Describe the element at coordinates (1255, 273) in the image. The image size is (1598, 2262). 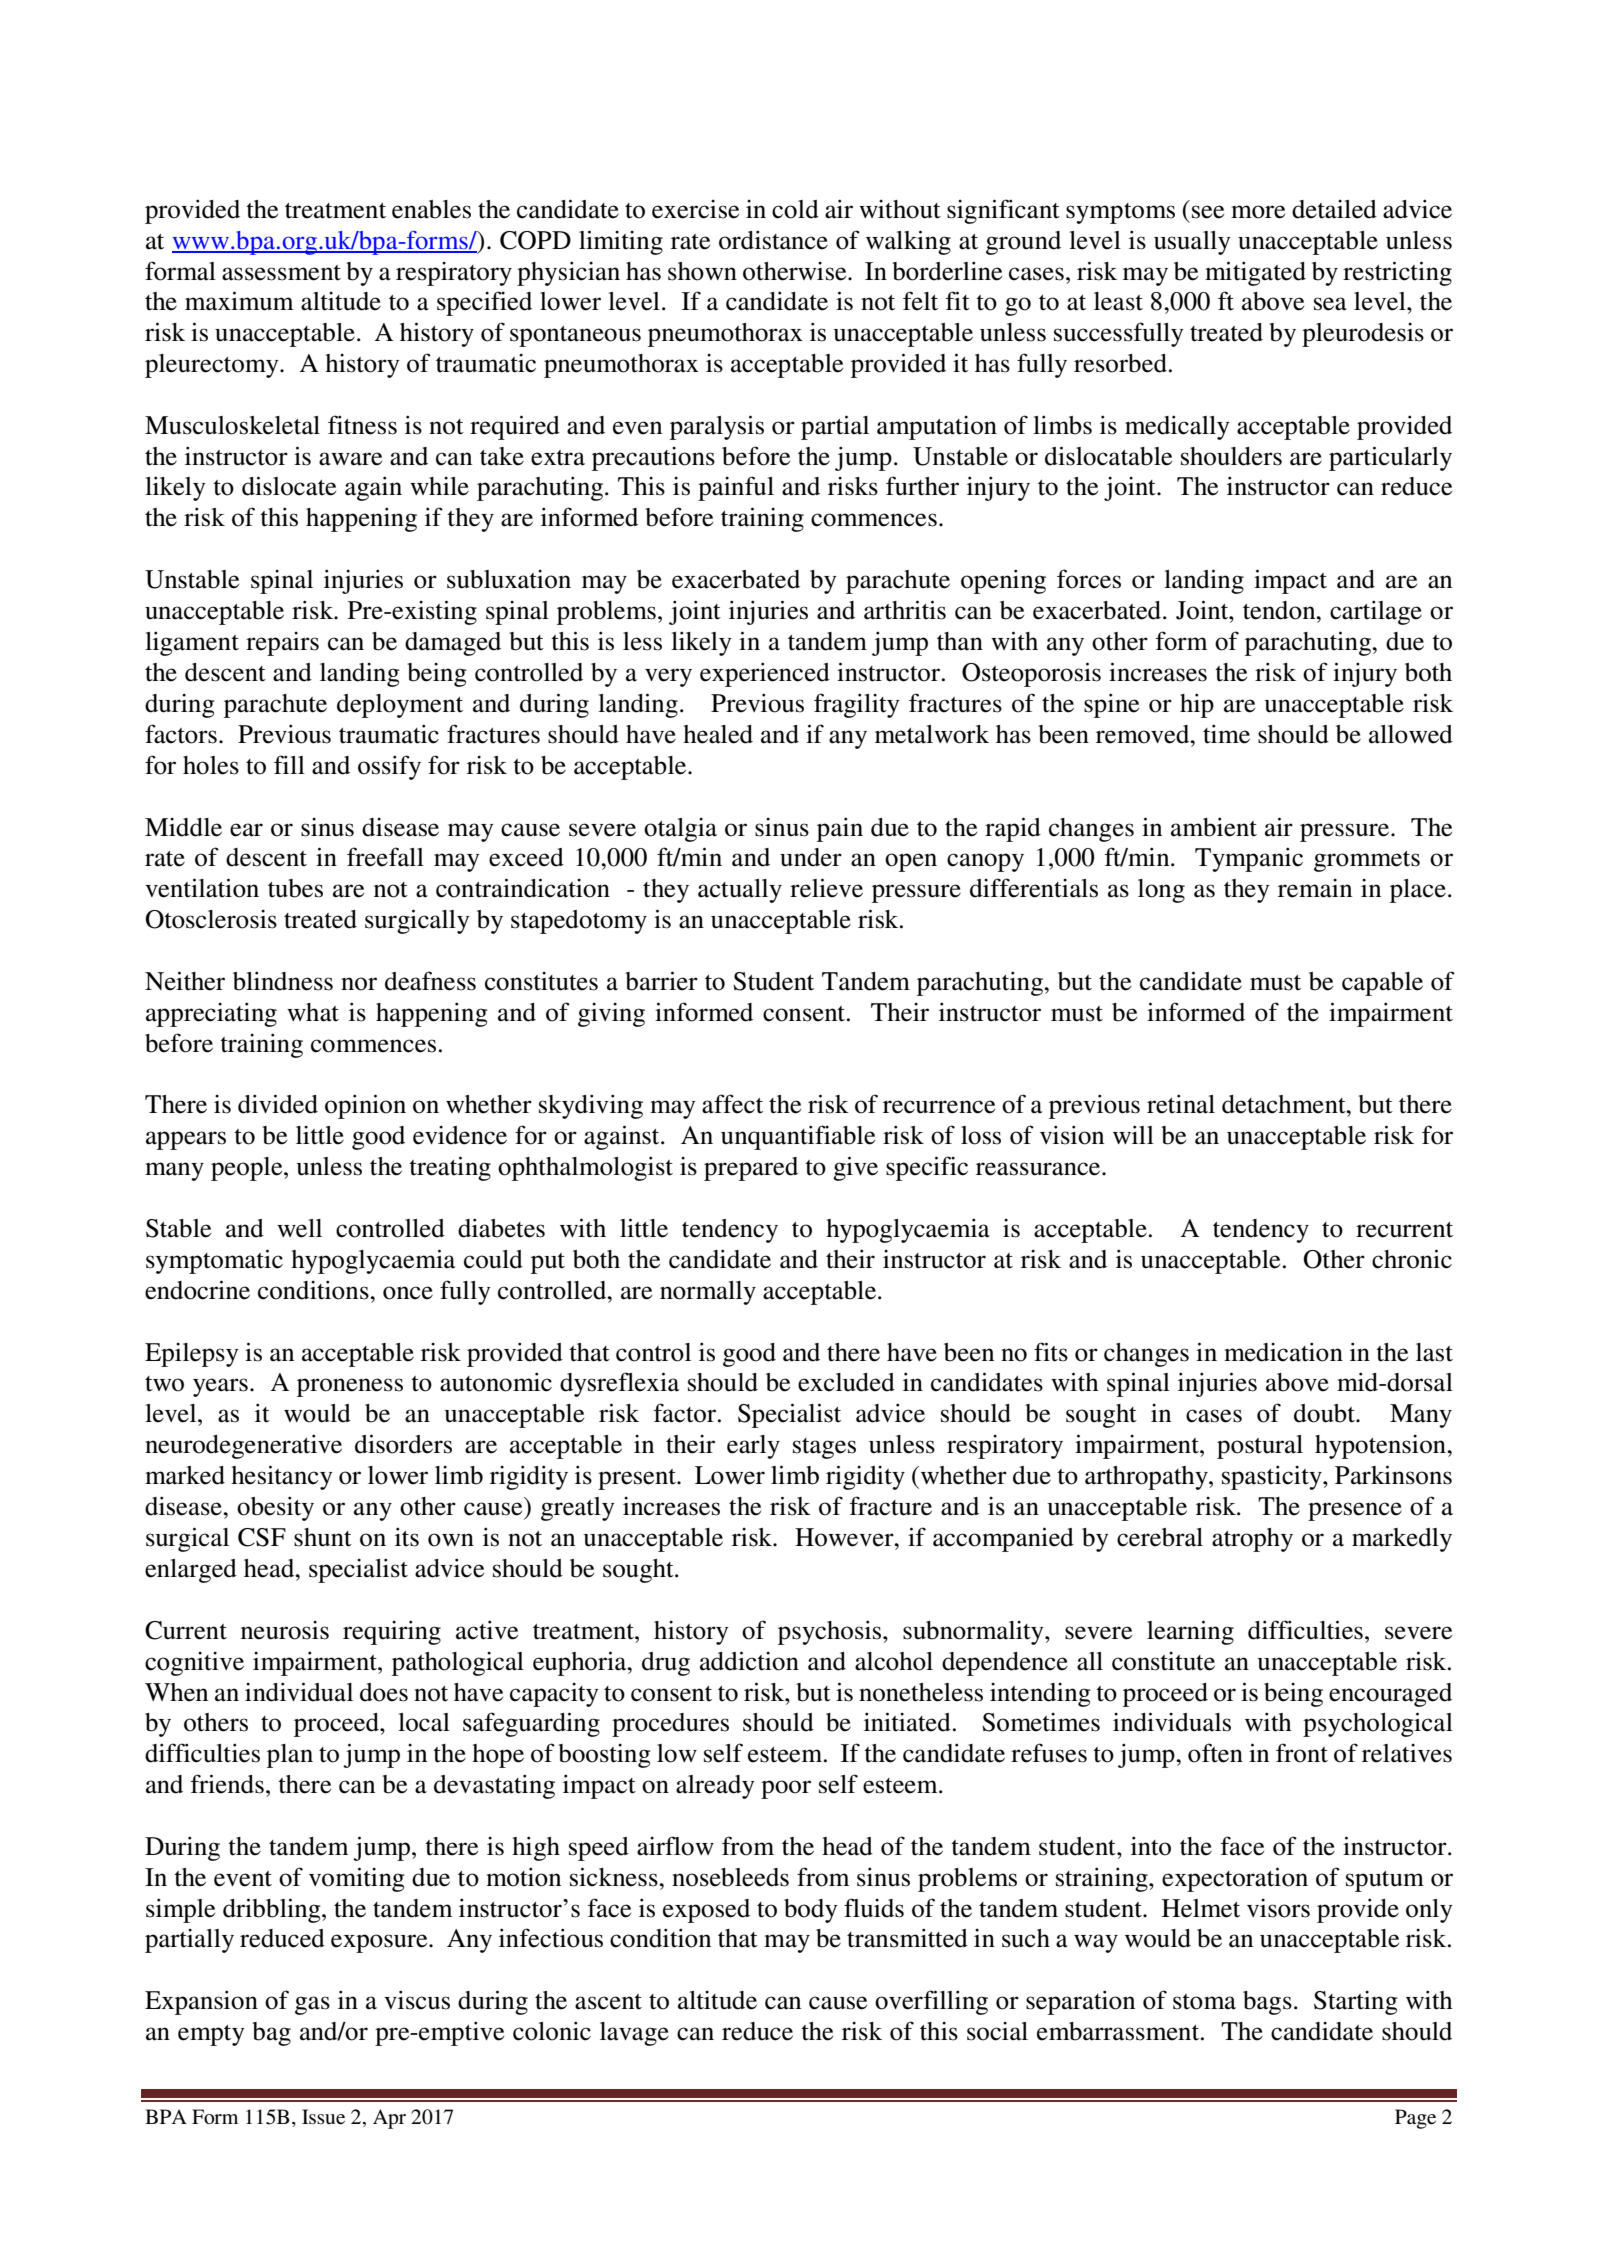
I see `mitigated` at that location.
